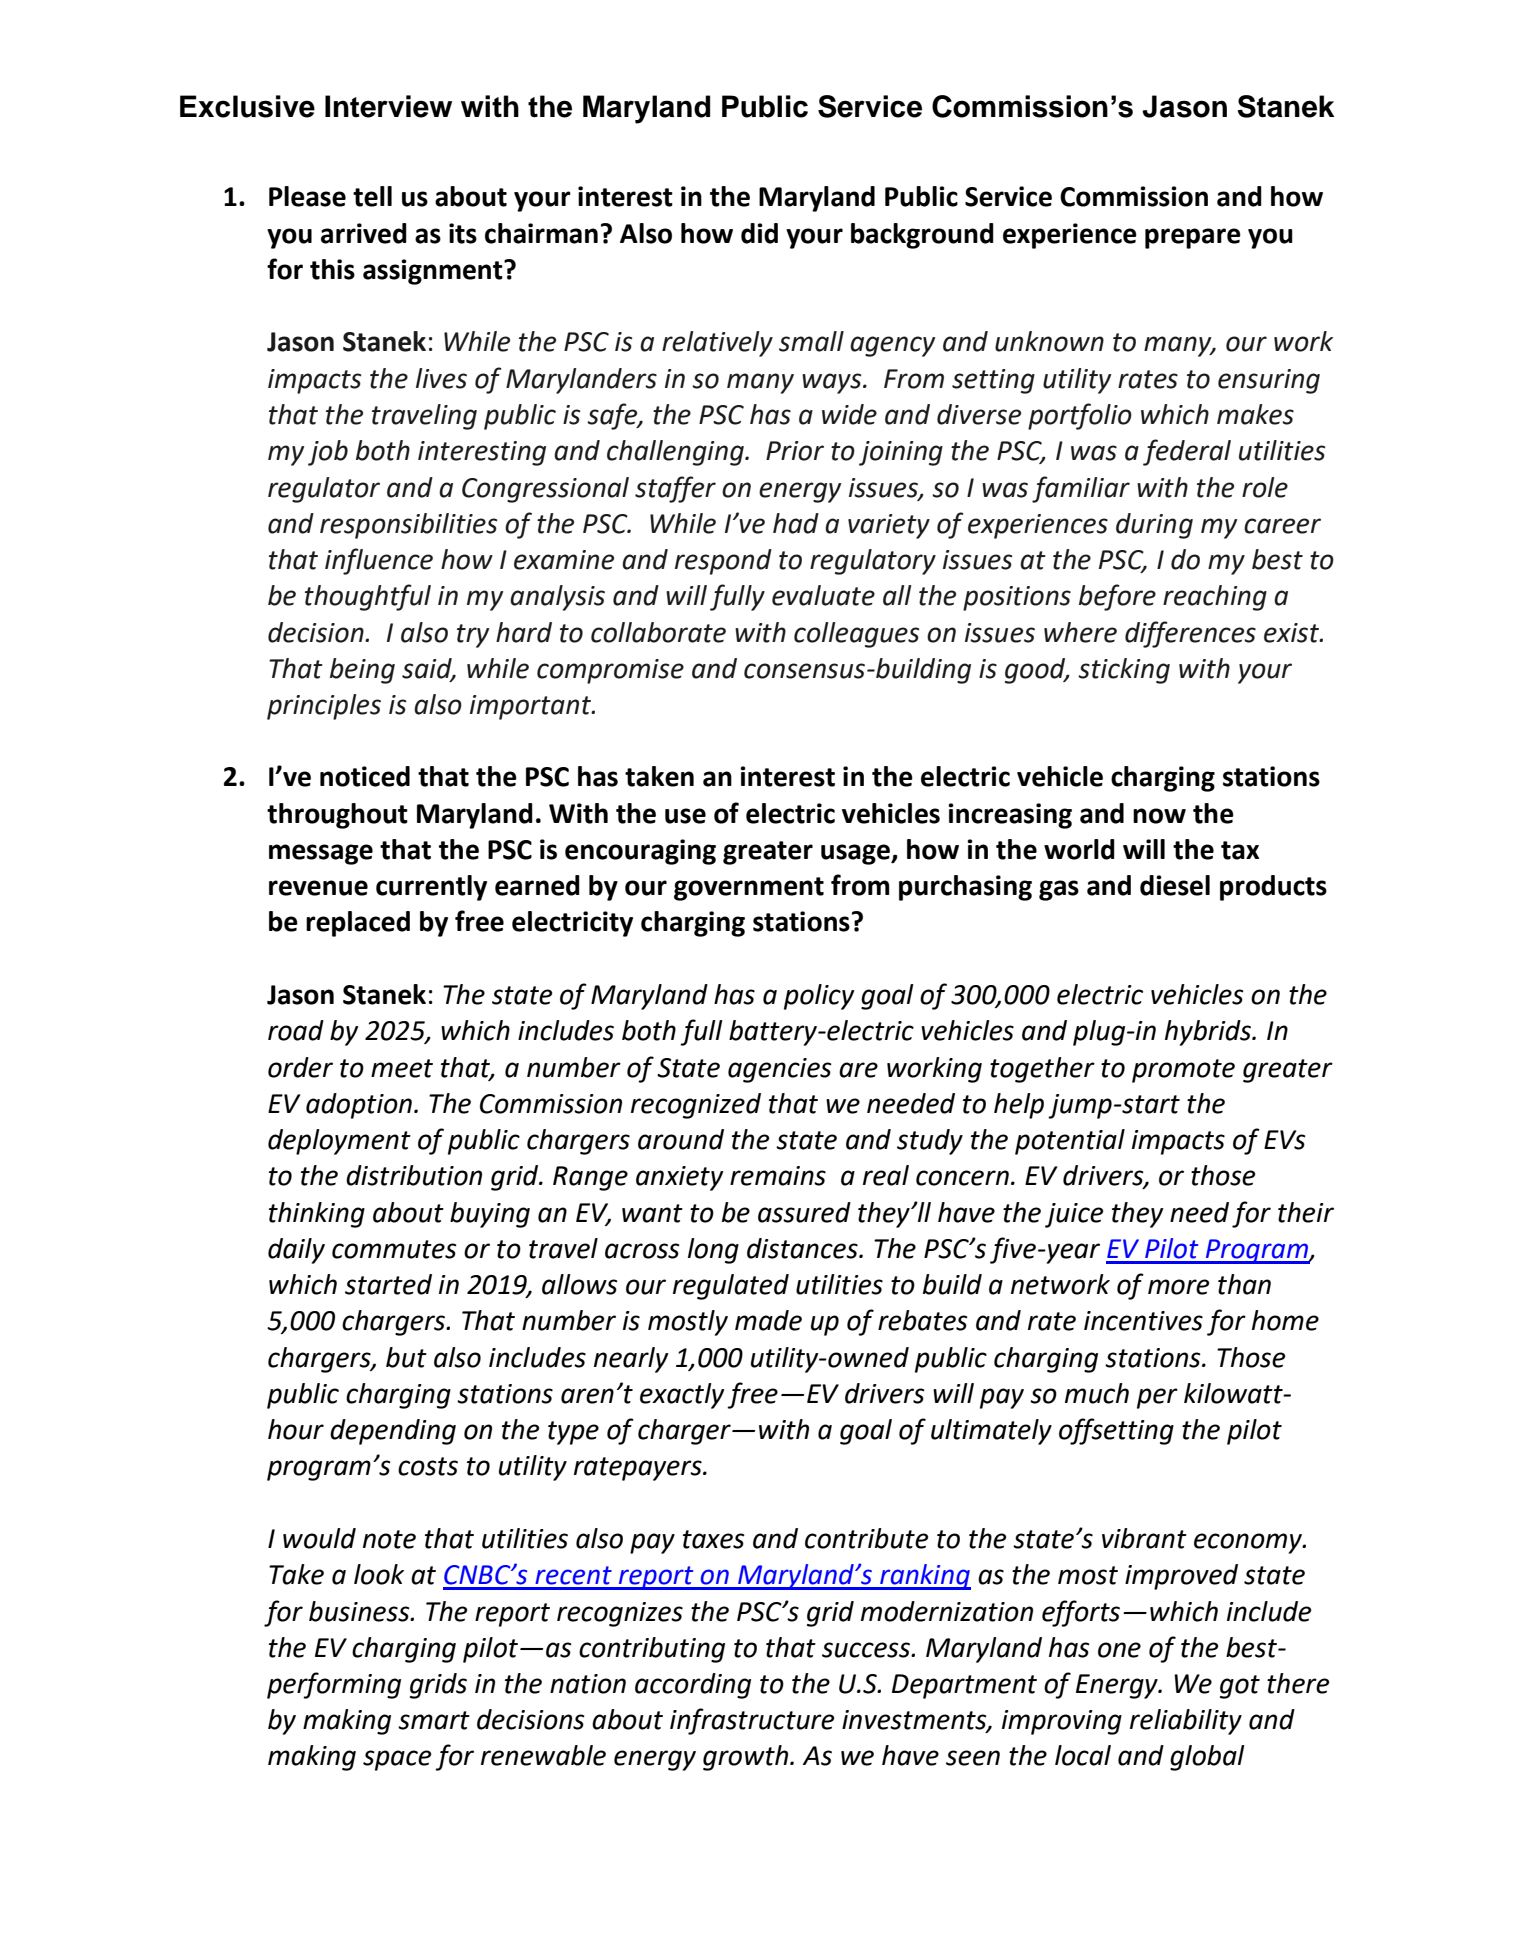 This screenshot has height=1960, width=1515. Describe the element at coordinates (372, 196) in the screenshot. I see `tell` at that location.
